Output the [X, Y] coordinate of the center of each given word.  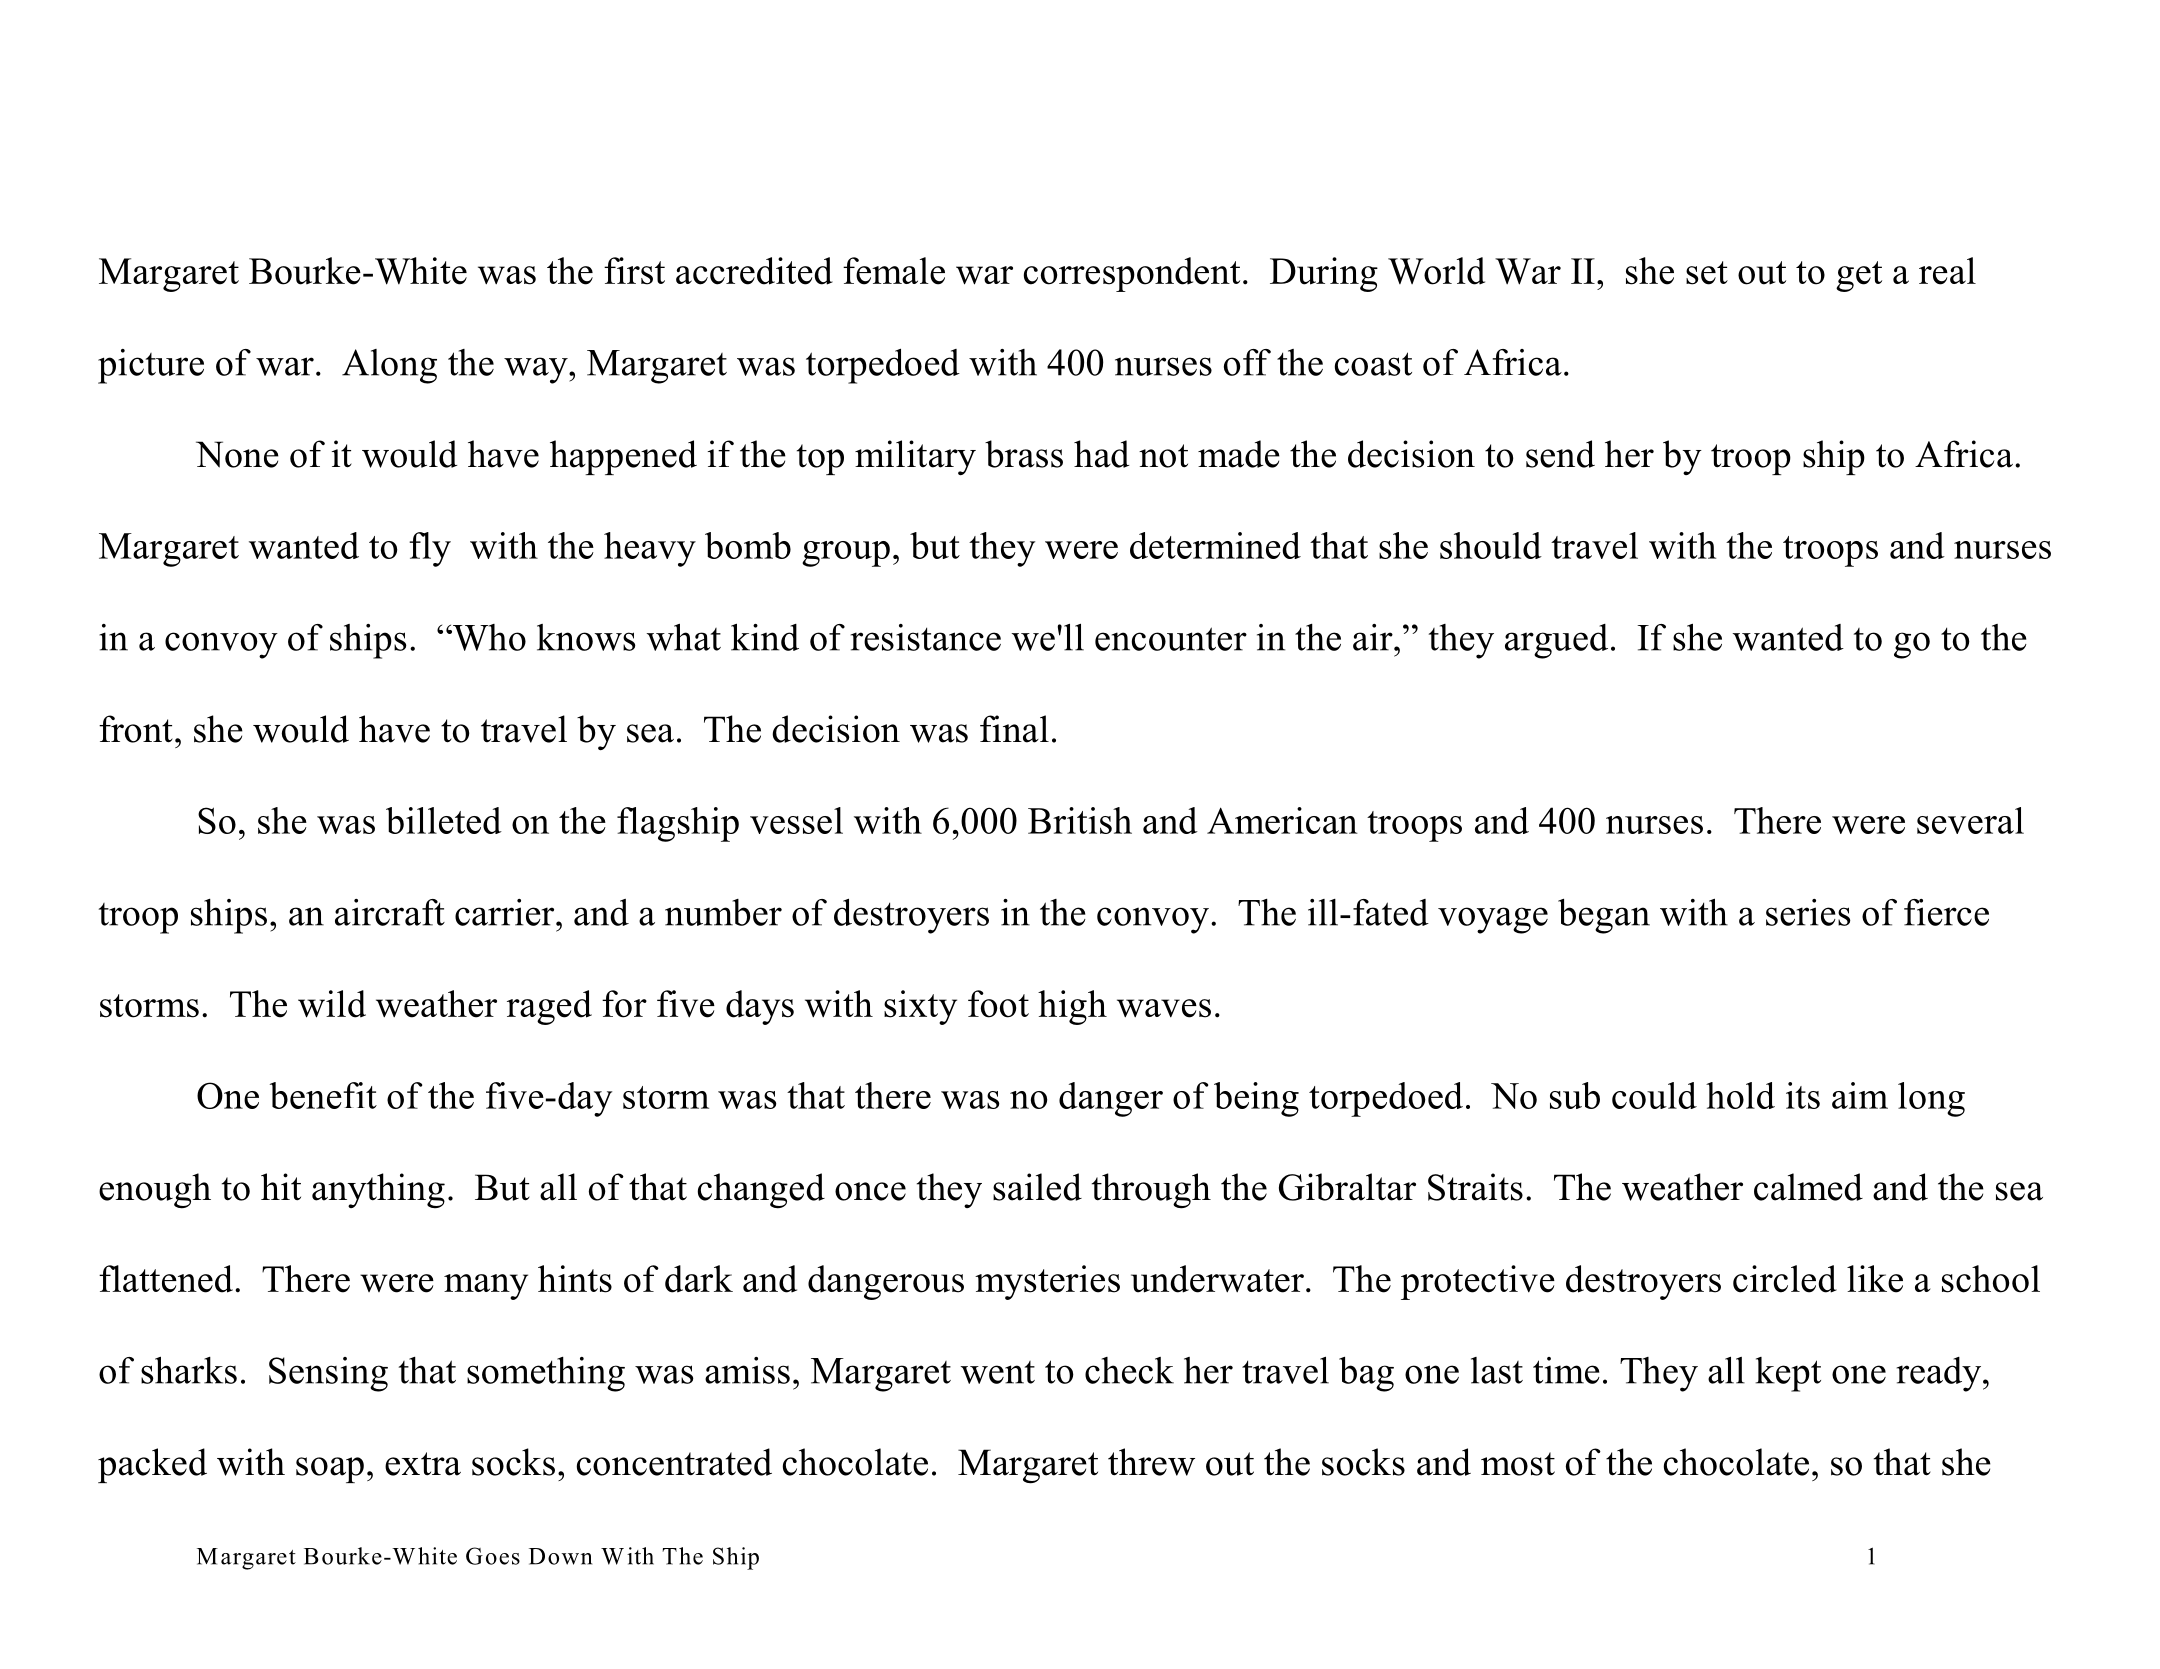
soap [330, 1470]
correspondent [1132, 274]
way [537, 370]
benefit [323, 1095]
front [136, 729]
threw [1151, 1462]
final [1014, 729]
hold [1740, 1095]
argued [1556, 641]
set [1707, 273]
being [1256, 1099]
